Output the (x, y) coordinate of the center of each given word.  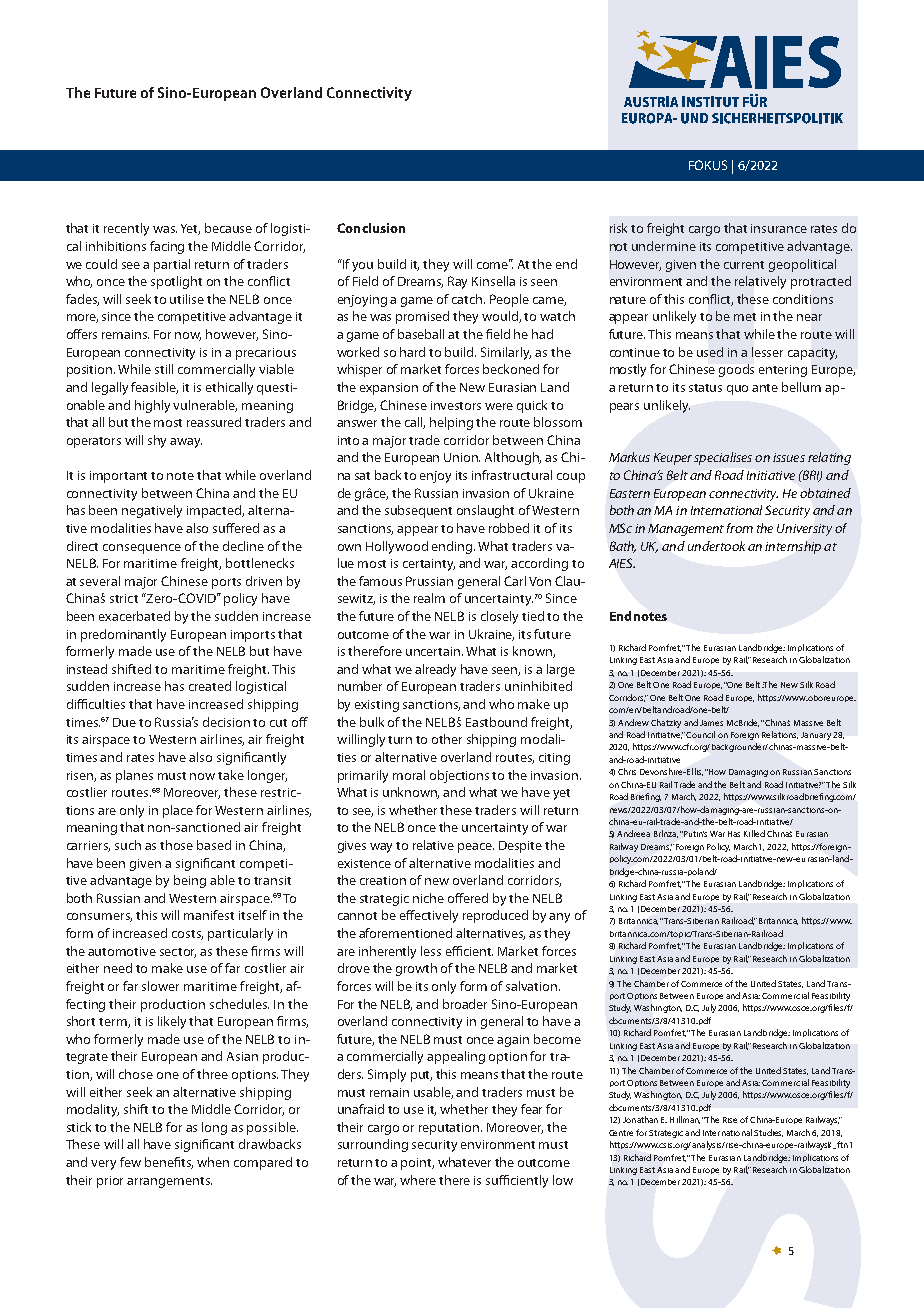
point (417, 1164)
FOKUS (708, 165)
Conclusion (371, 228)
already (435, 670)
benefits (169, 1163)
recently (126, 229)
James (711, 723)
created (210, 686)
